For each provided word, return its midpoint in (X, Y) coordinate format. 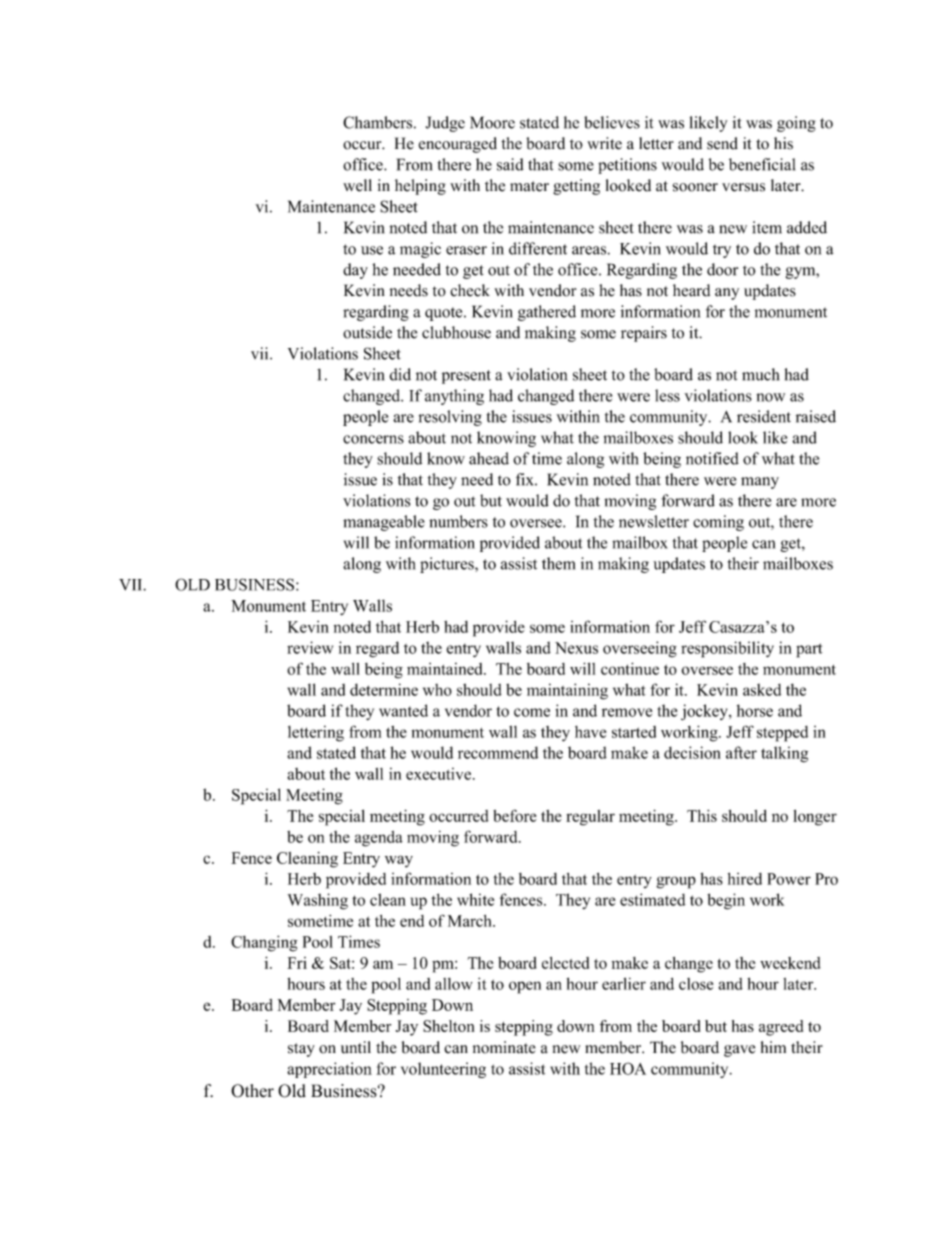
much (760, 374)
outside (367, 332)
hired (745, 879)
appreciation (329, 1070)
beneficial (762, 164)
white (475, 899)
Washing (318, 901)
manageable (384, 523)
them (558, 563)
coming (718, 523)
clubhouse (456, 332)
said (510, 164)
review (310, 647)
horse (755, 710)
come (532, 712)
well (357, 185)
